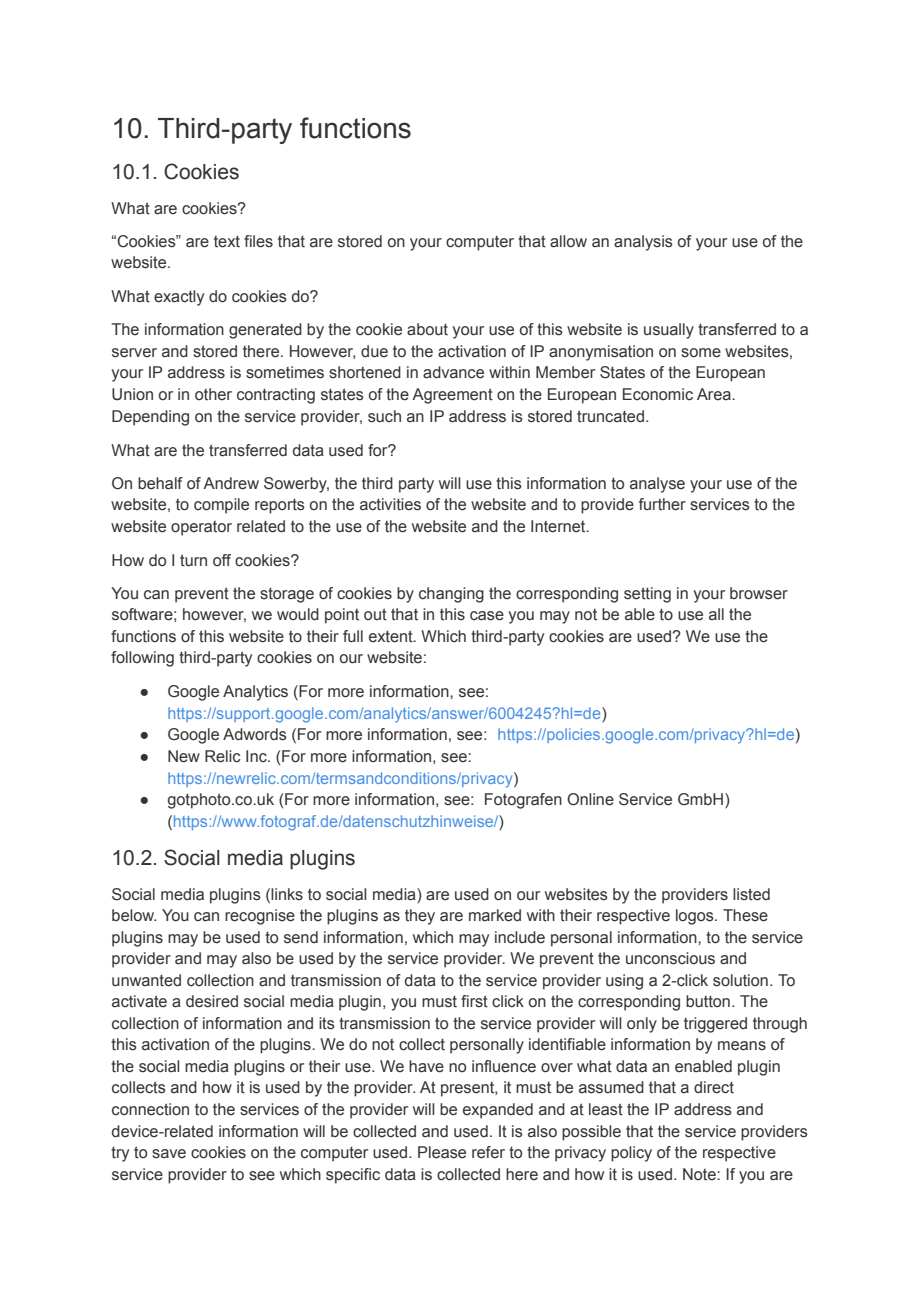 This document has width=924, height=1307. What do you see at coordinates (442, 1152) in the document?
I see `Please` at bounding box center [442, 1152].
